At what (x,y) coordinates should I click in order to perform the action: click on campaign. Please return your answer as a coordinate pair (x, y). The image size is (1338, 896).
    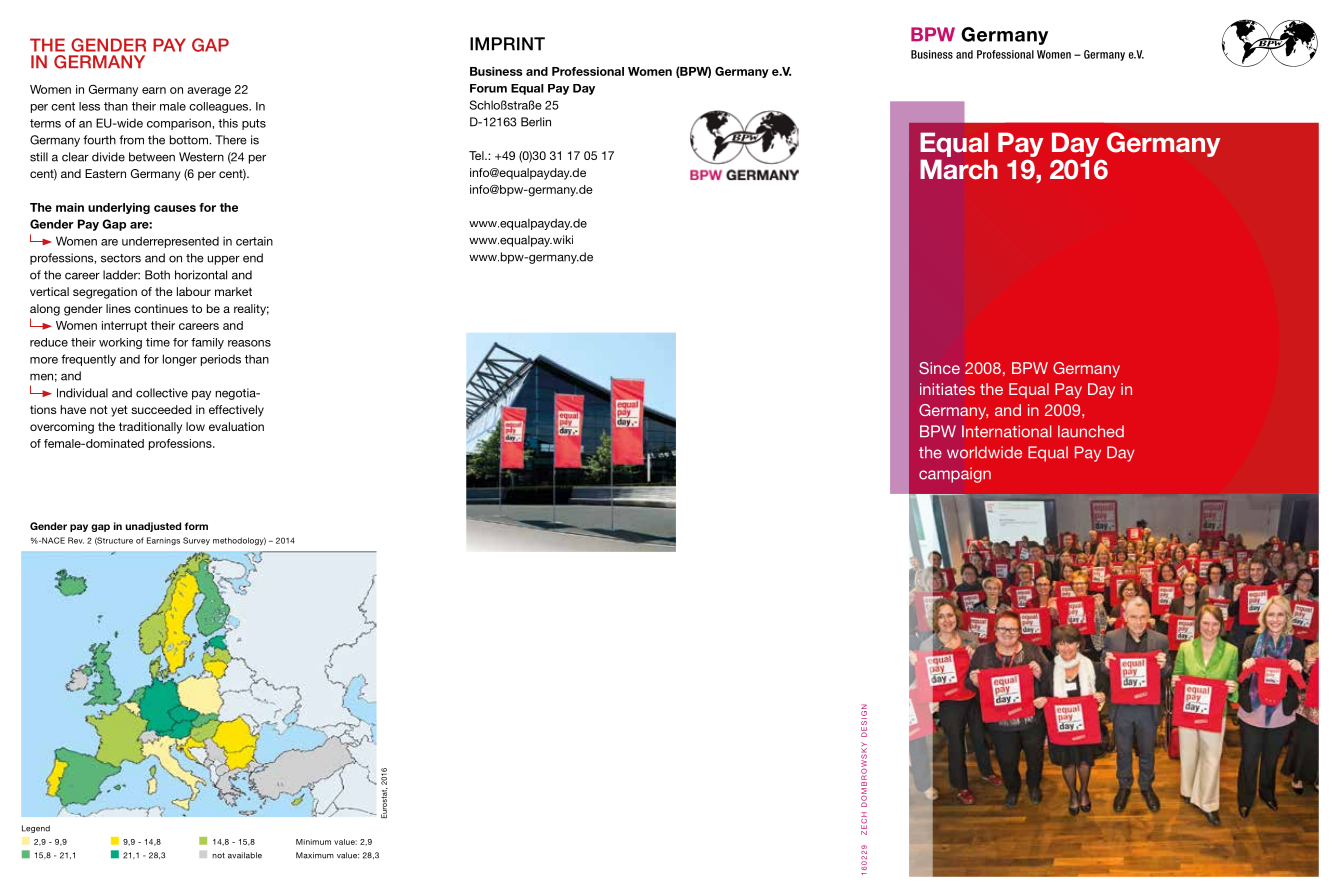
    Looking at the image, I should click on (955, 475).
